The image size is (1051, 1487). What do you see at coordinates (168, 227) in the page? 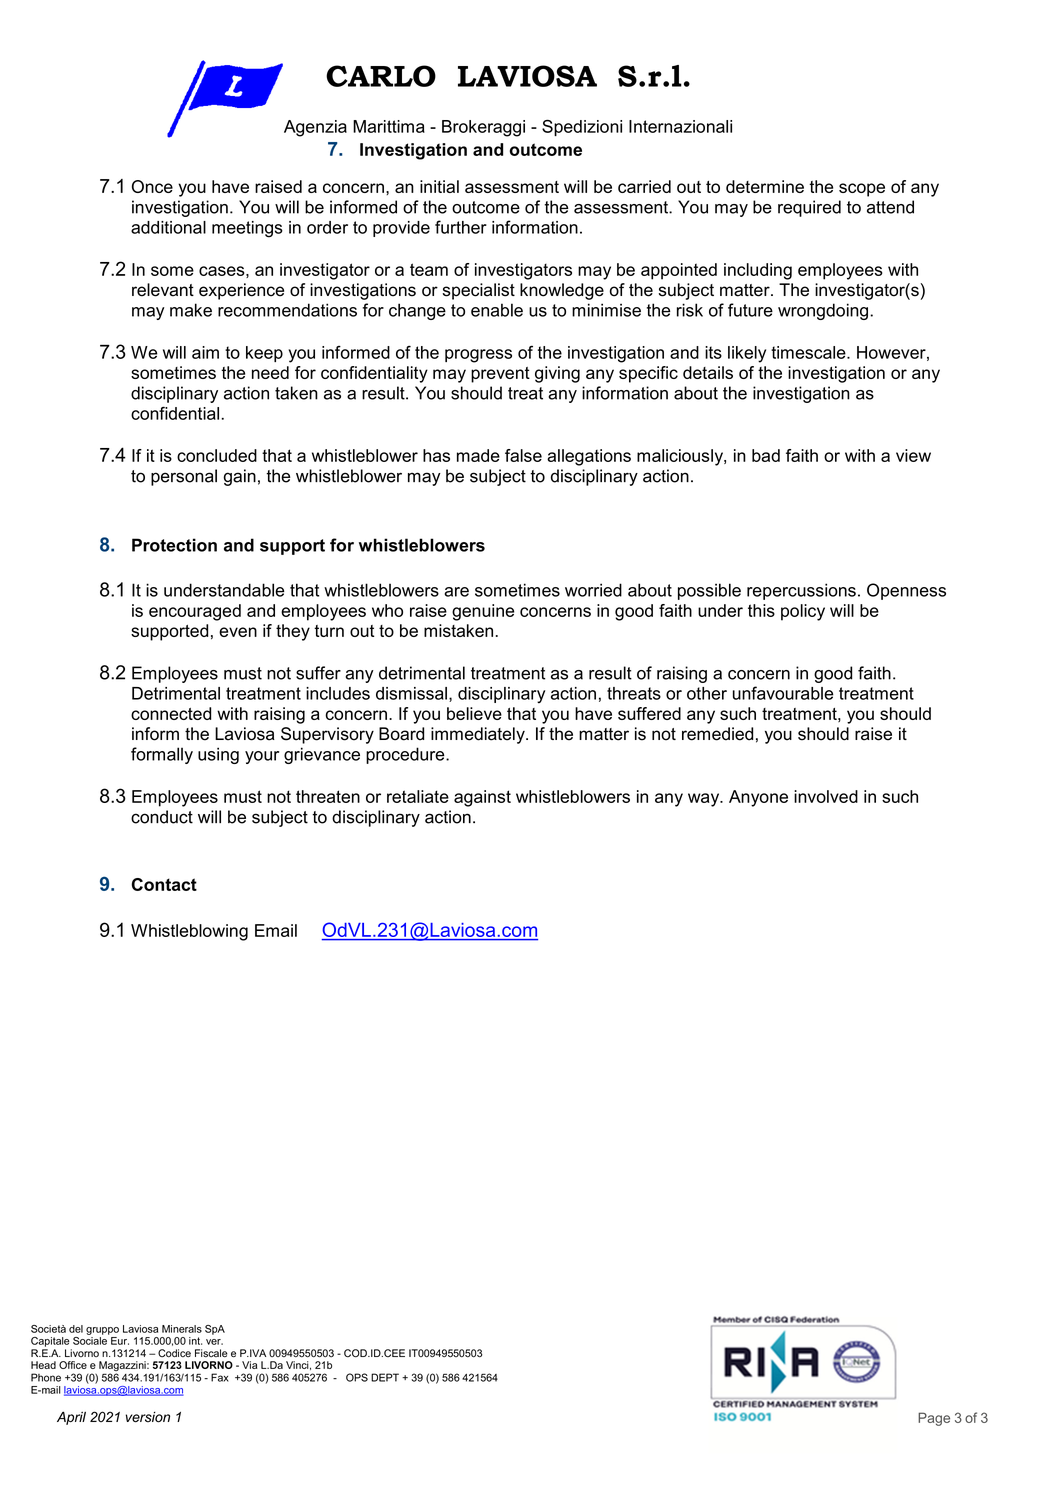
I see `additional` at bounding box center [168, 227].
